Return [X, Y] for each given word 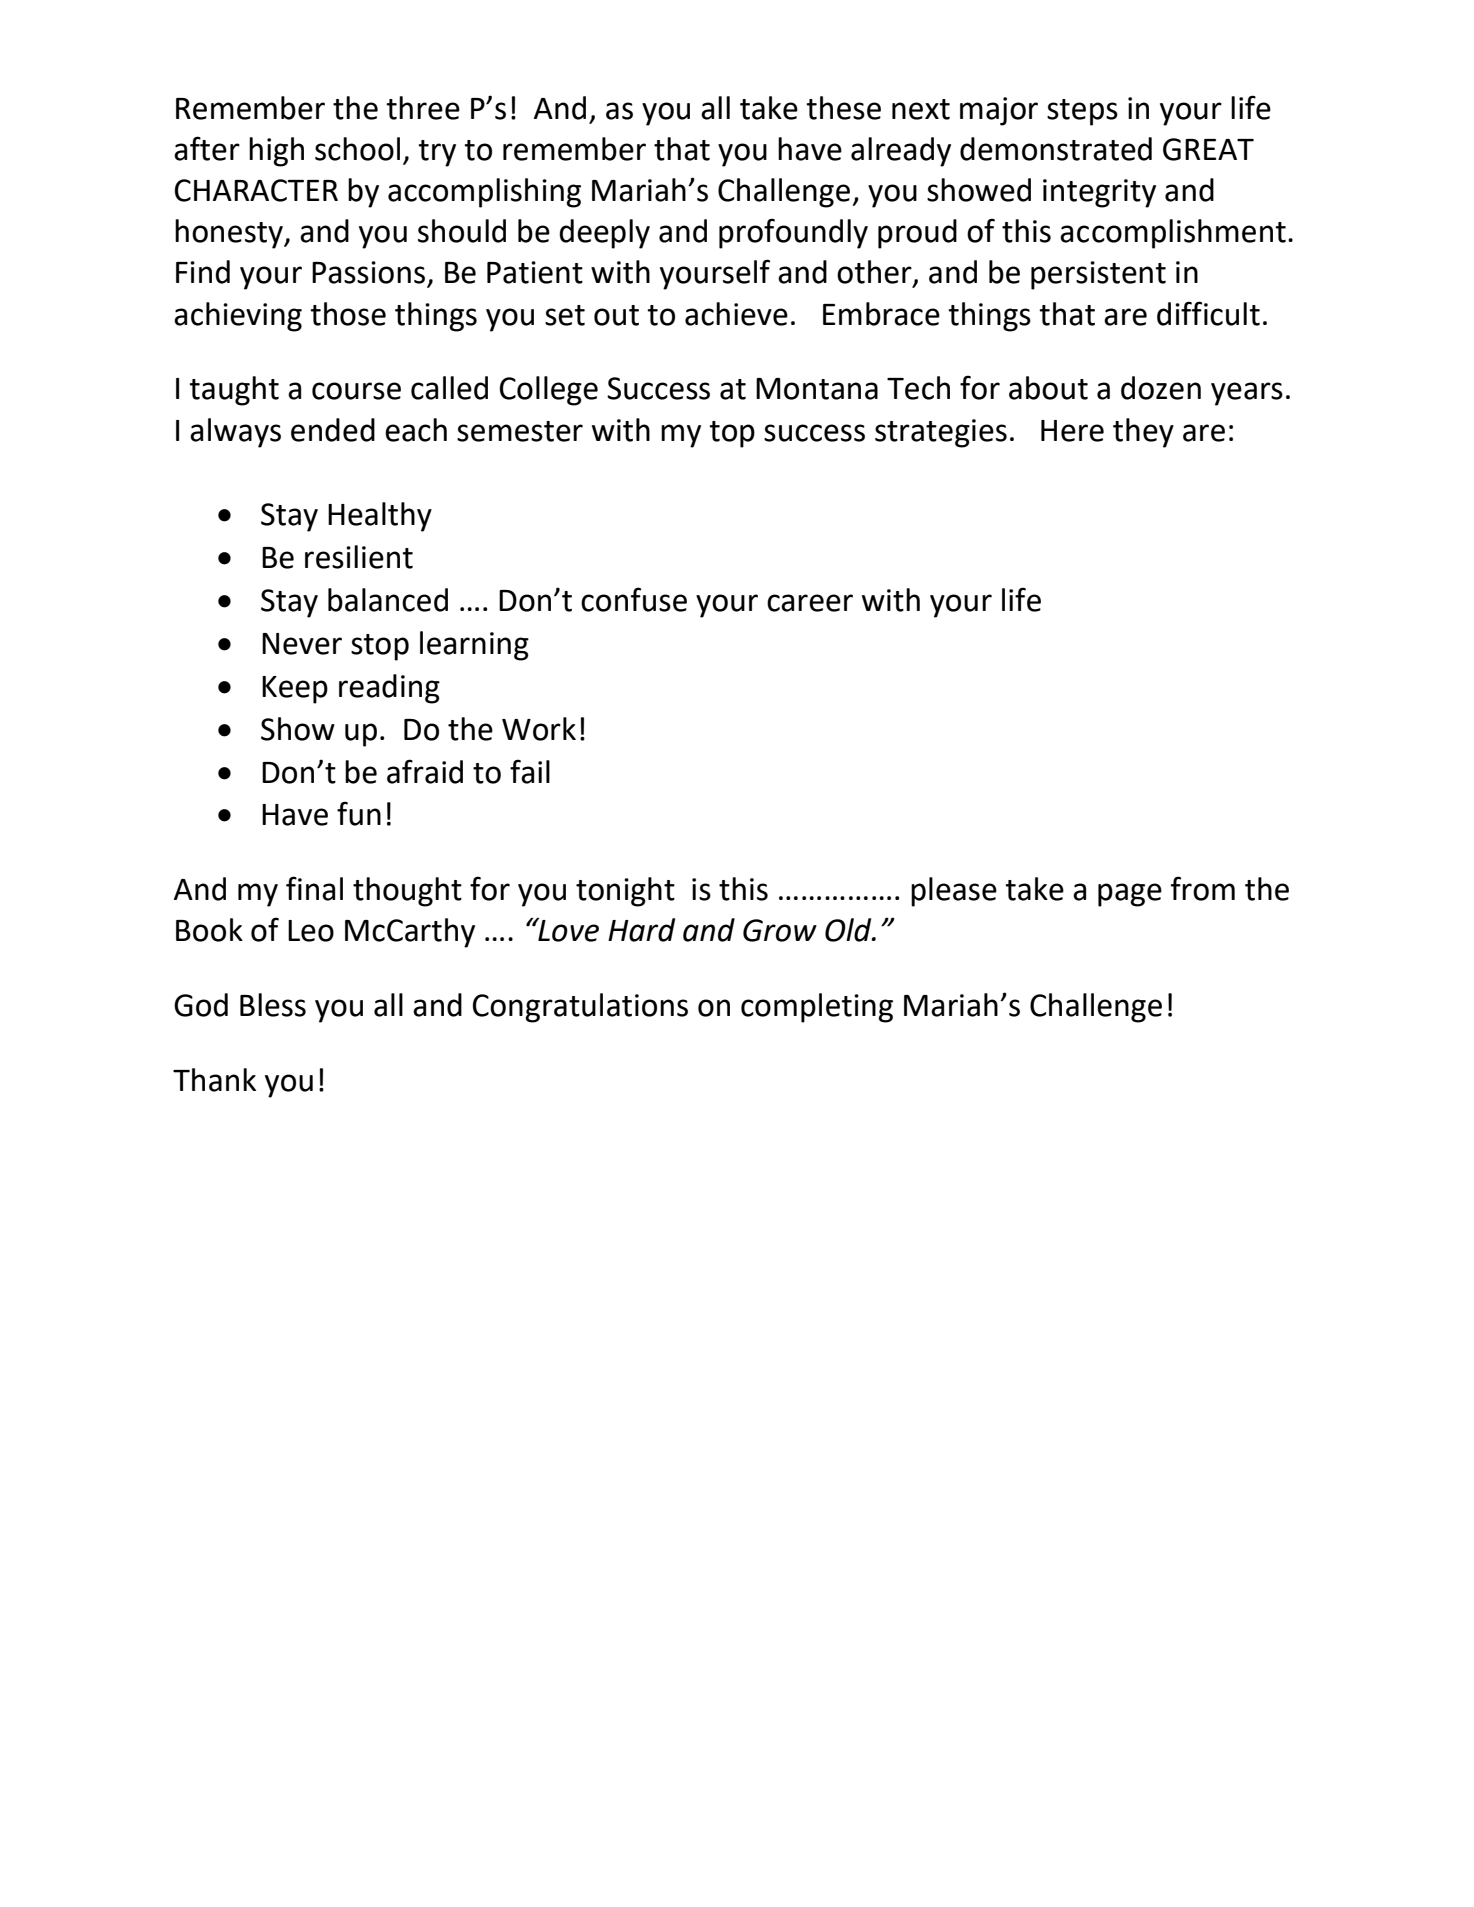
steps [1082, 112]
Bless [273, 1005]
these [843, 108]
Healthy [380, 517]
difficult [1208, 313]
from [1203, 888]
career [810, 603]
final [314, 888]
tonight [625, 892]
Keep [295, 690]
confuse [634, 599]
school [357, 149]
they [1143, 433]
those [348, 314]
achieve [736, 314]
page [1130, 895]
